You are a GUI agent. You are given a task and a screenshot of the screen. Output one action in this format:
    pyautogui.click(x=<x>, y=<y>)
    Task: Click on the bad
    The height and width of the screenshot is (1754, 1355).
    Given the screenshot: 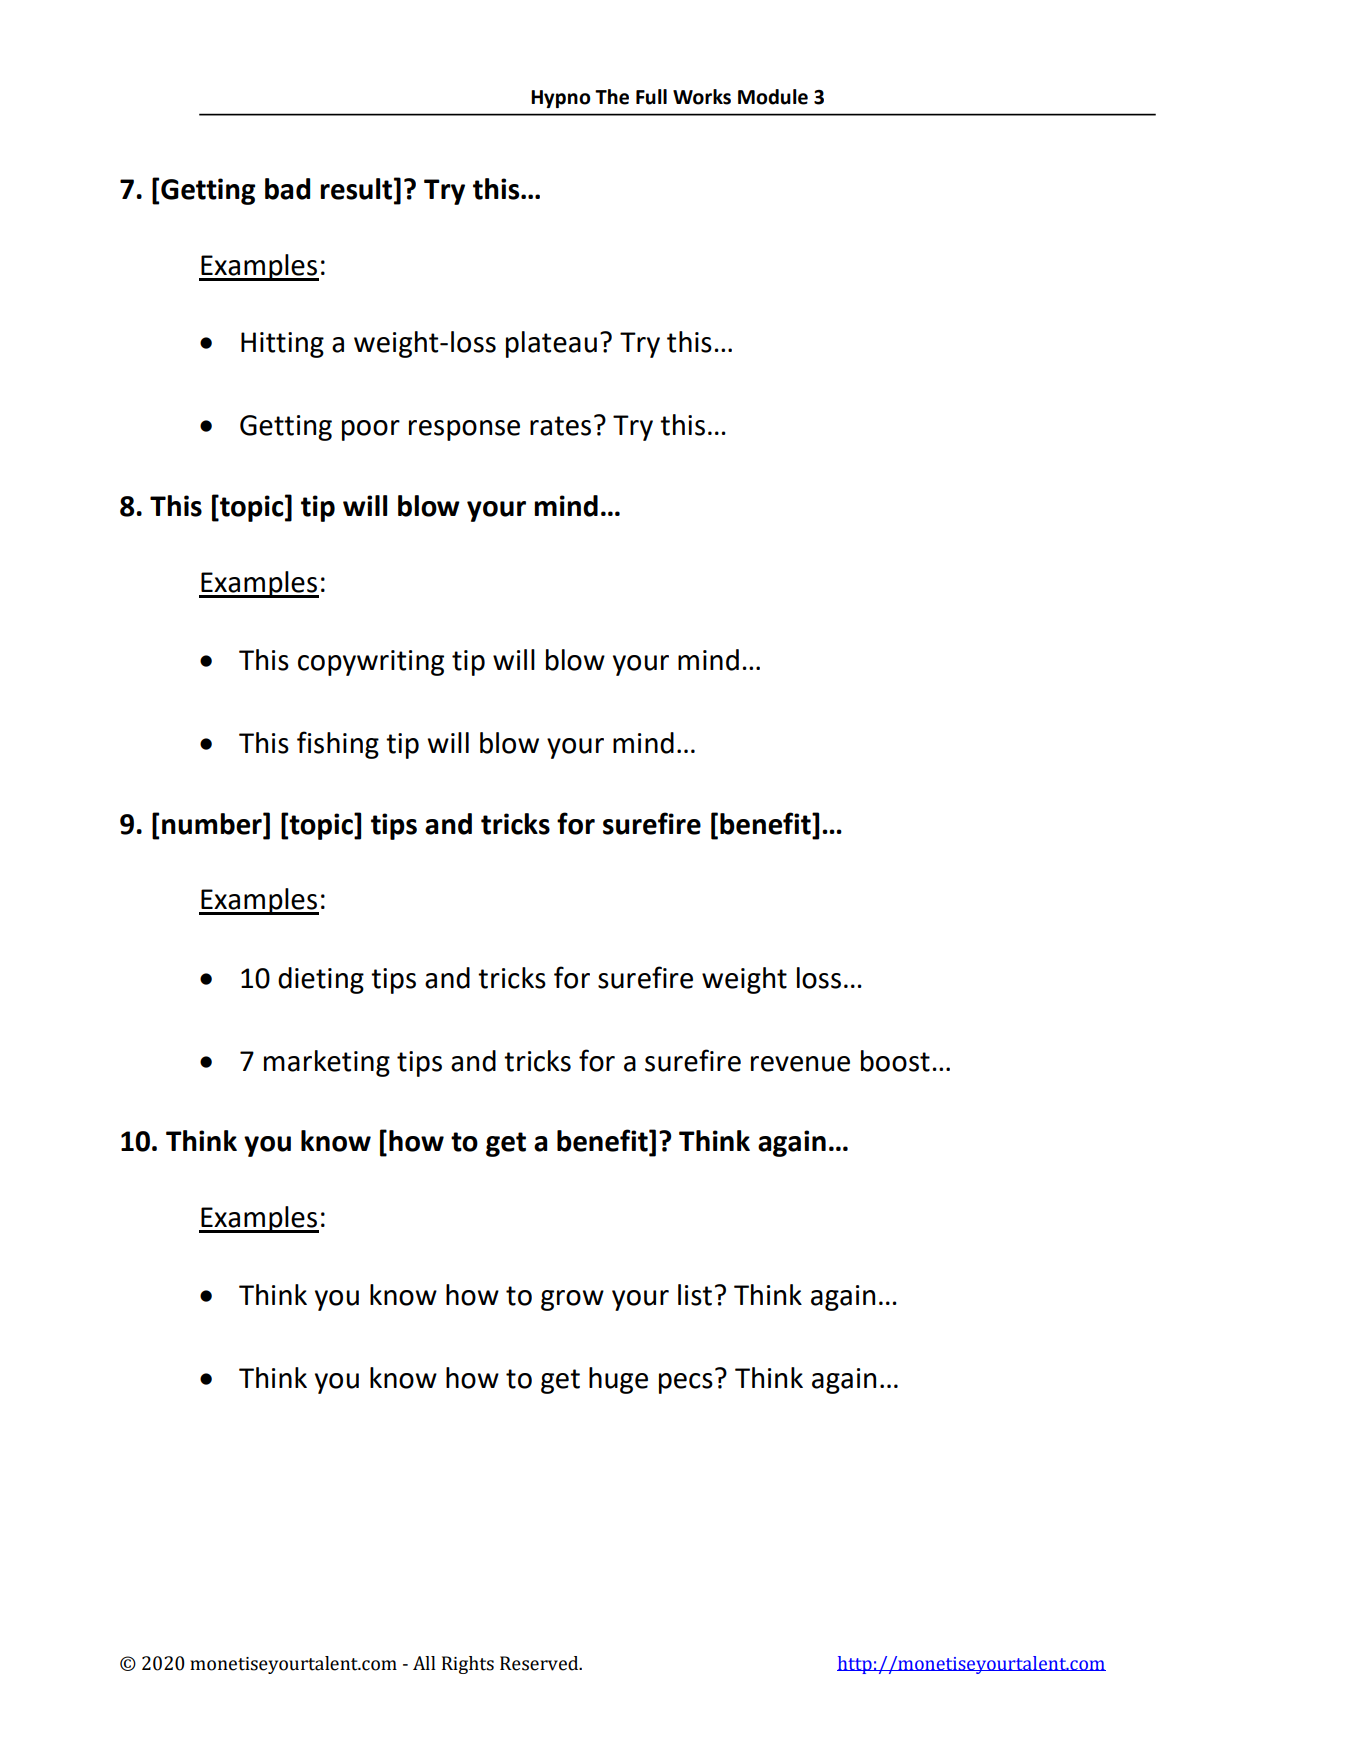 What is the action you would take?
    pyautogui.click(x=287, y=189)
